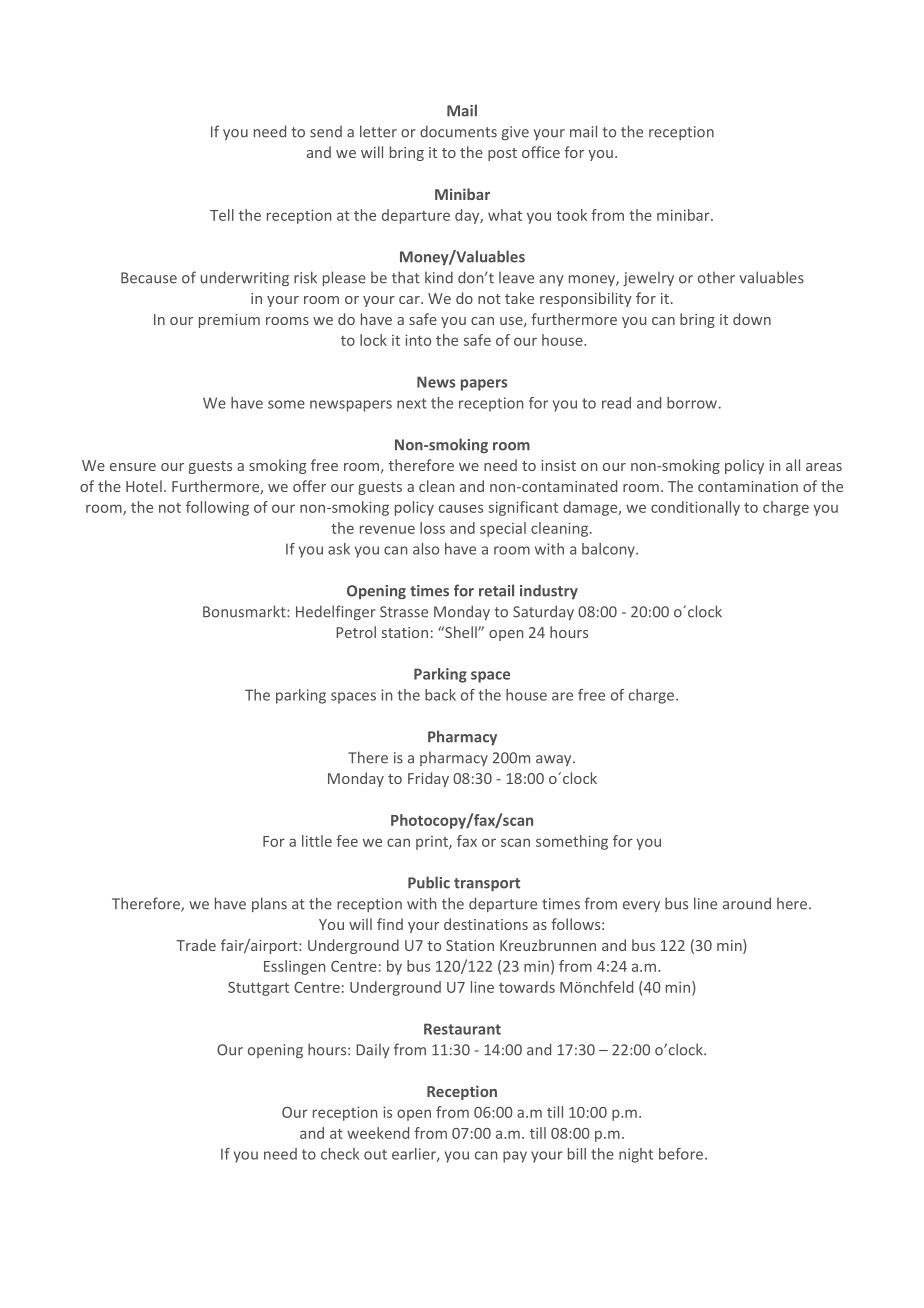  What do you see at coordinates (515, 1157) in the image?
I see `pay` at bounding box center [515, 1157].
